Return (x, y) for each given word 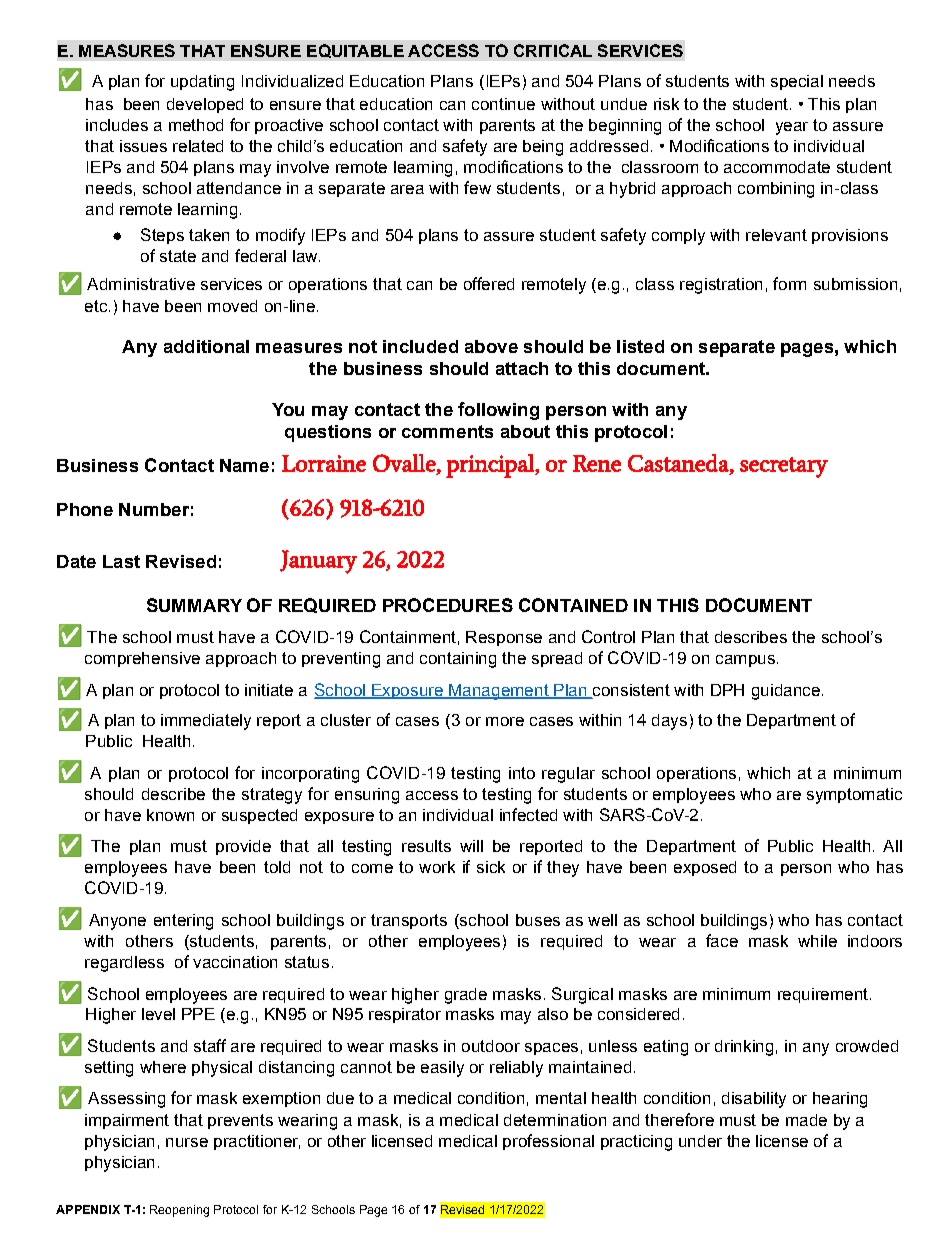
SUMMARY (194, 605)
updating (202, 83)
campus (745, 661)
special (797, 82)
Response (504, 638)
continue (503, 104)
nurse (187, 1142)
